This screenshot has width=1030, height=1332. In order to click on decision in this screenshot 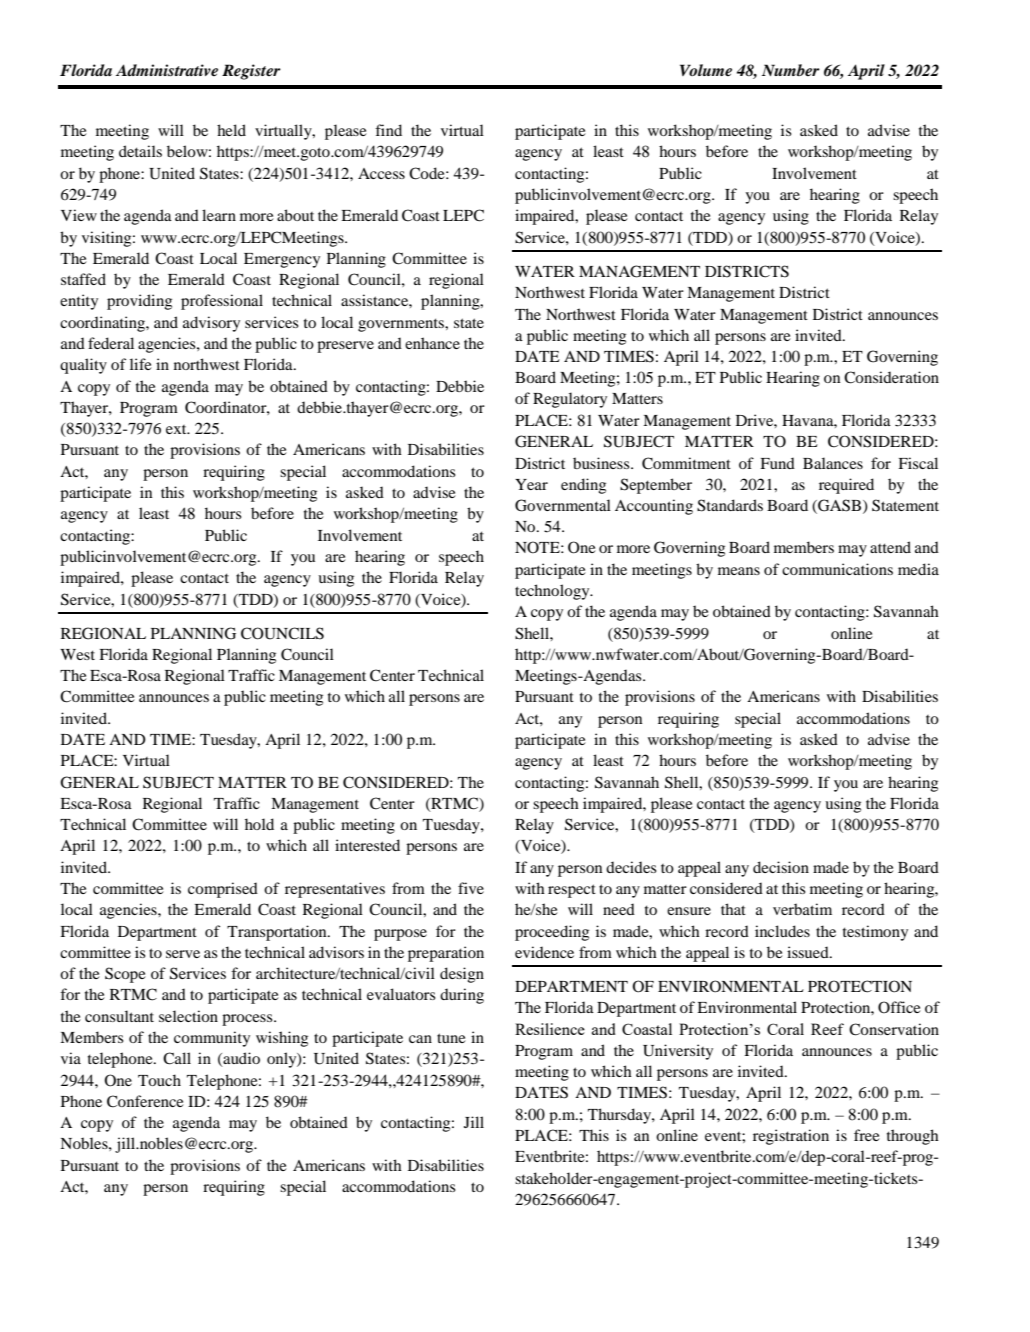, I will do `click(781, 867)`.
